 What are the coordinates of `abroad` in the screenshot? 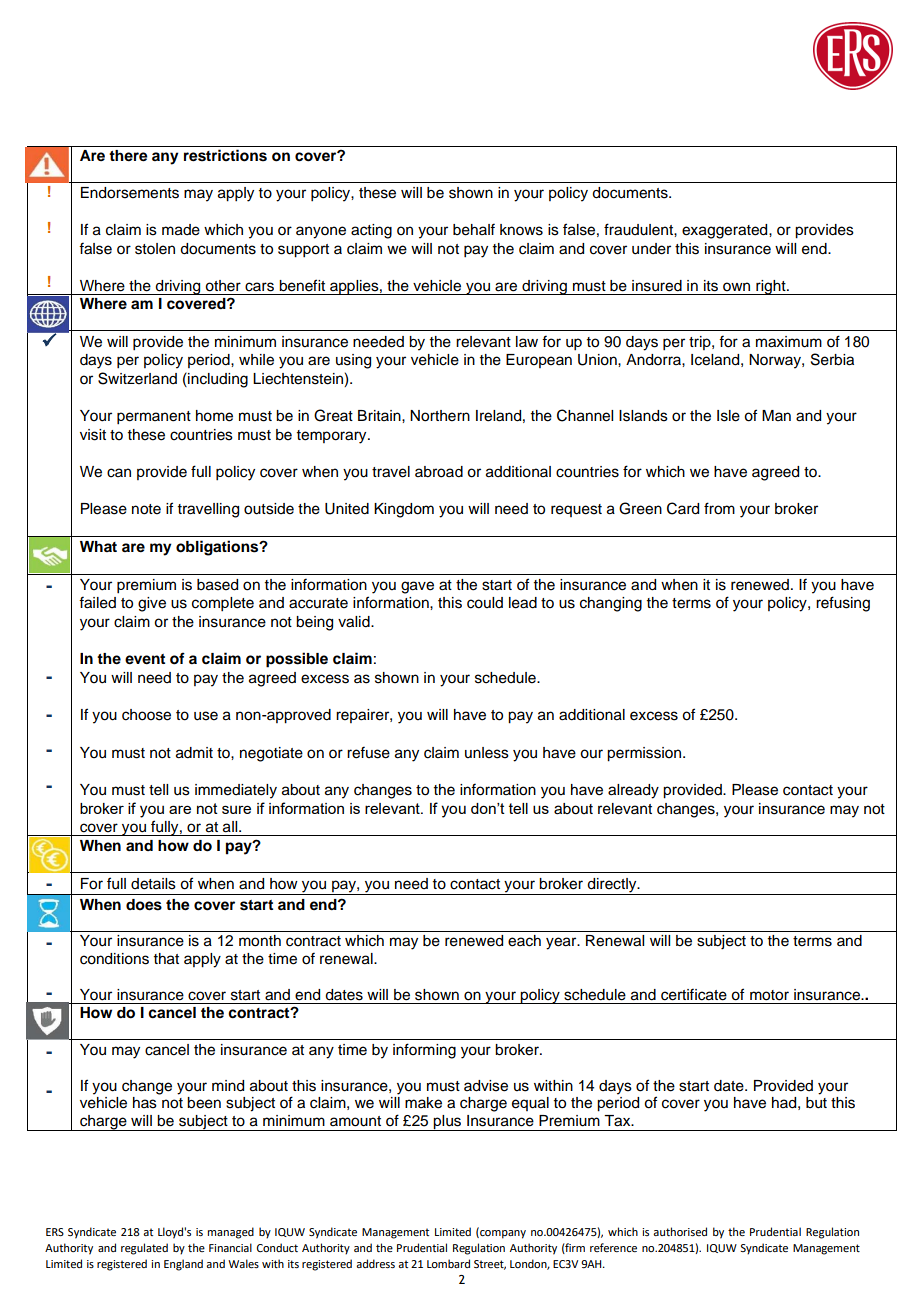 It's located at (439, 472).
